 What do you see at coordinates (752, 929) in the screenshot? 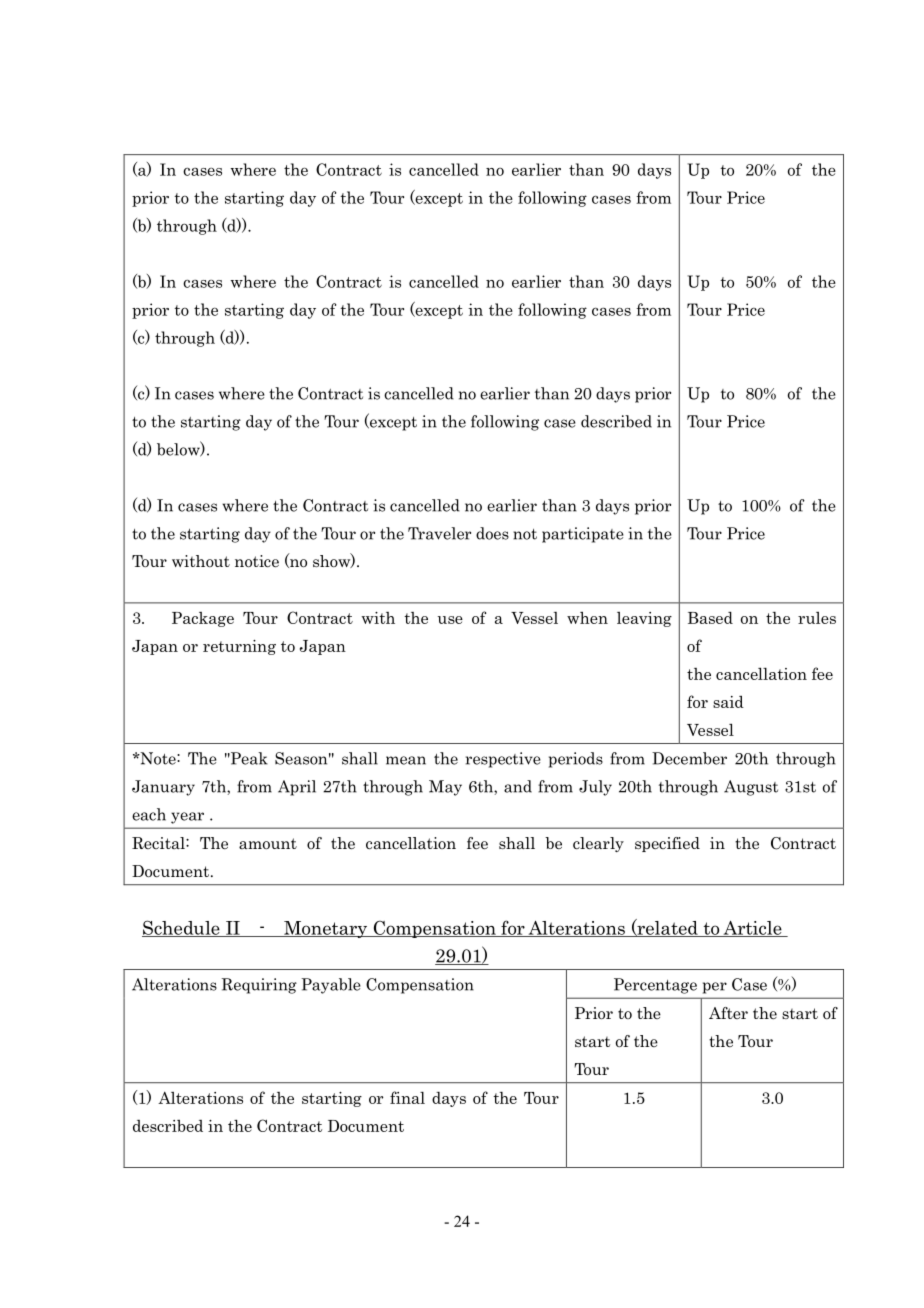
I see `Article` at bounding box center [752, 929].
